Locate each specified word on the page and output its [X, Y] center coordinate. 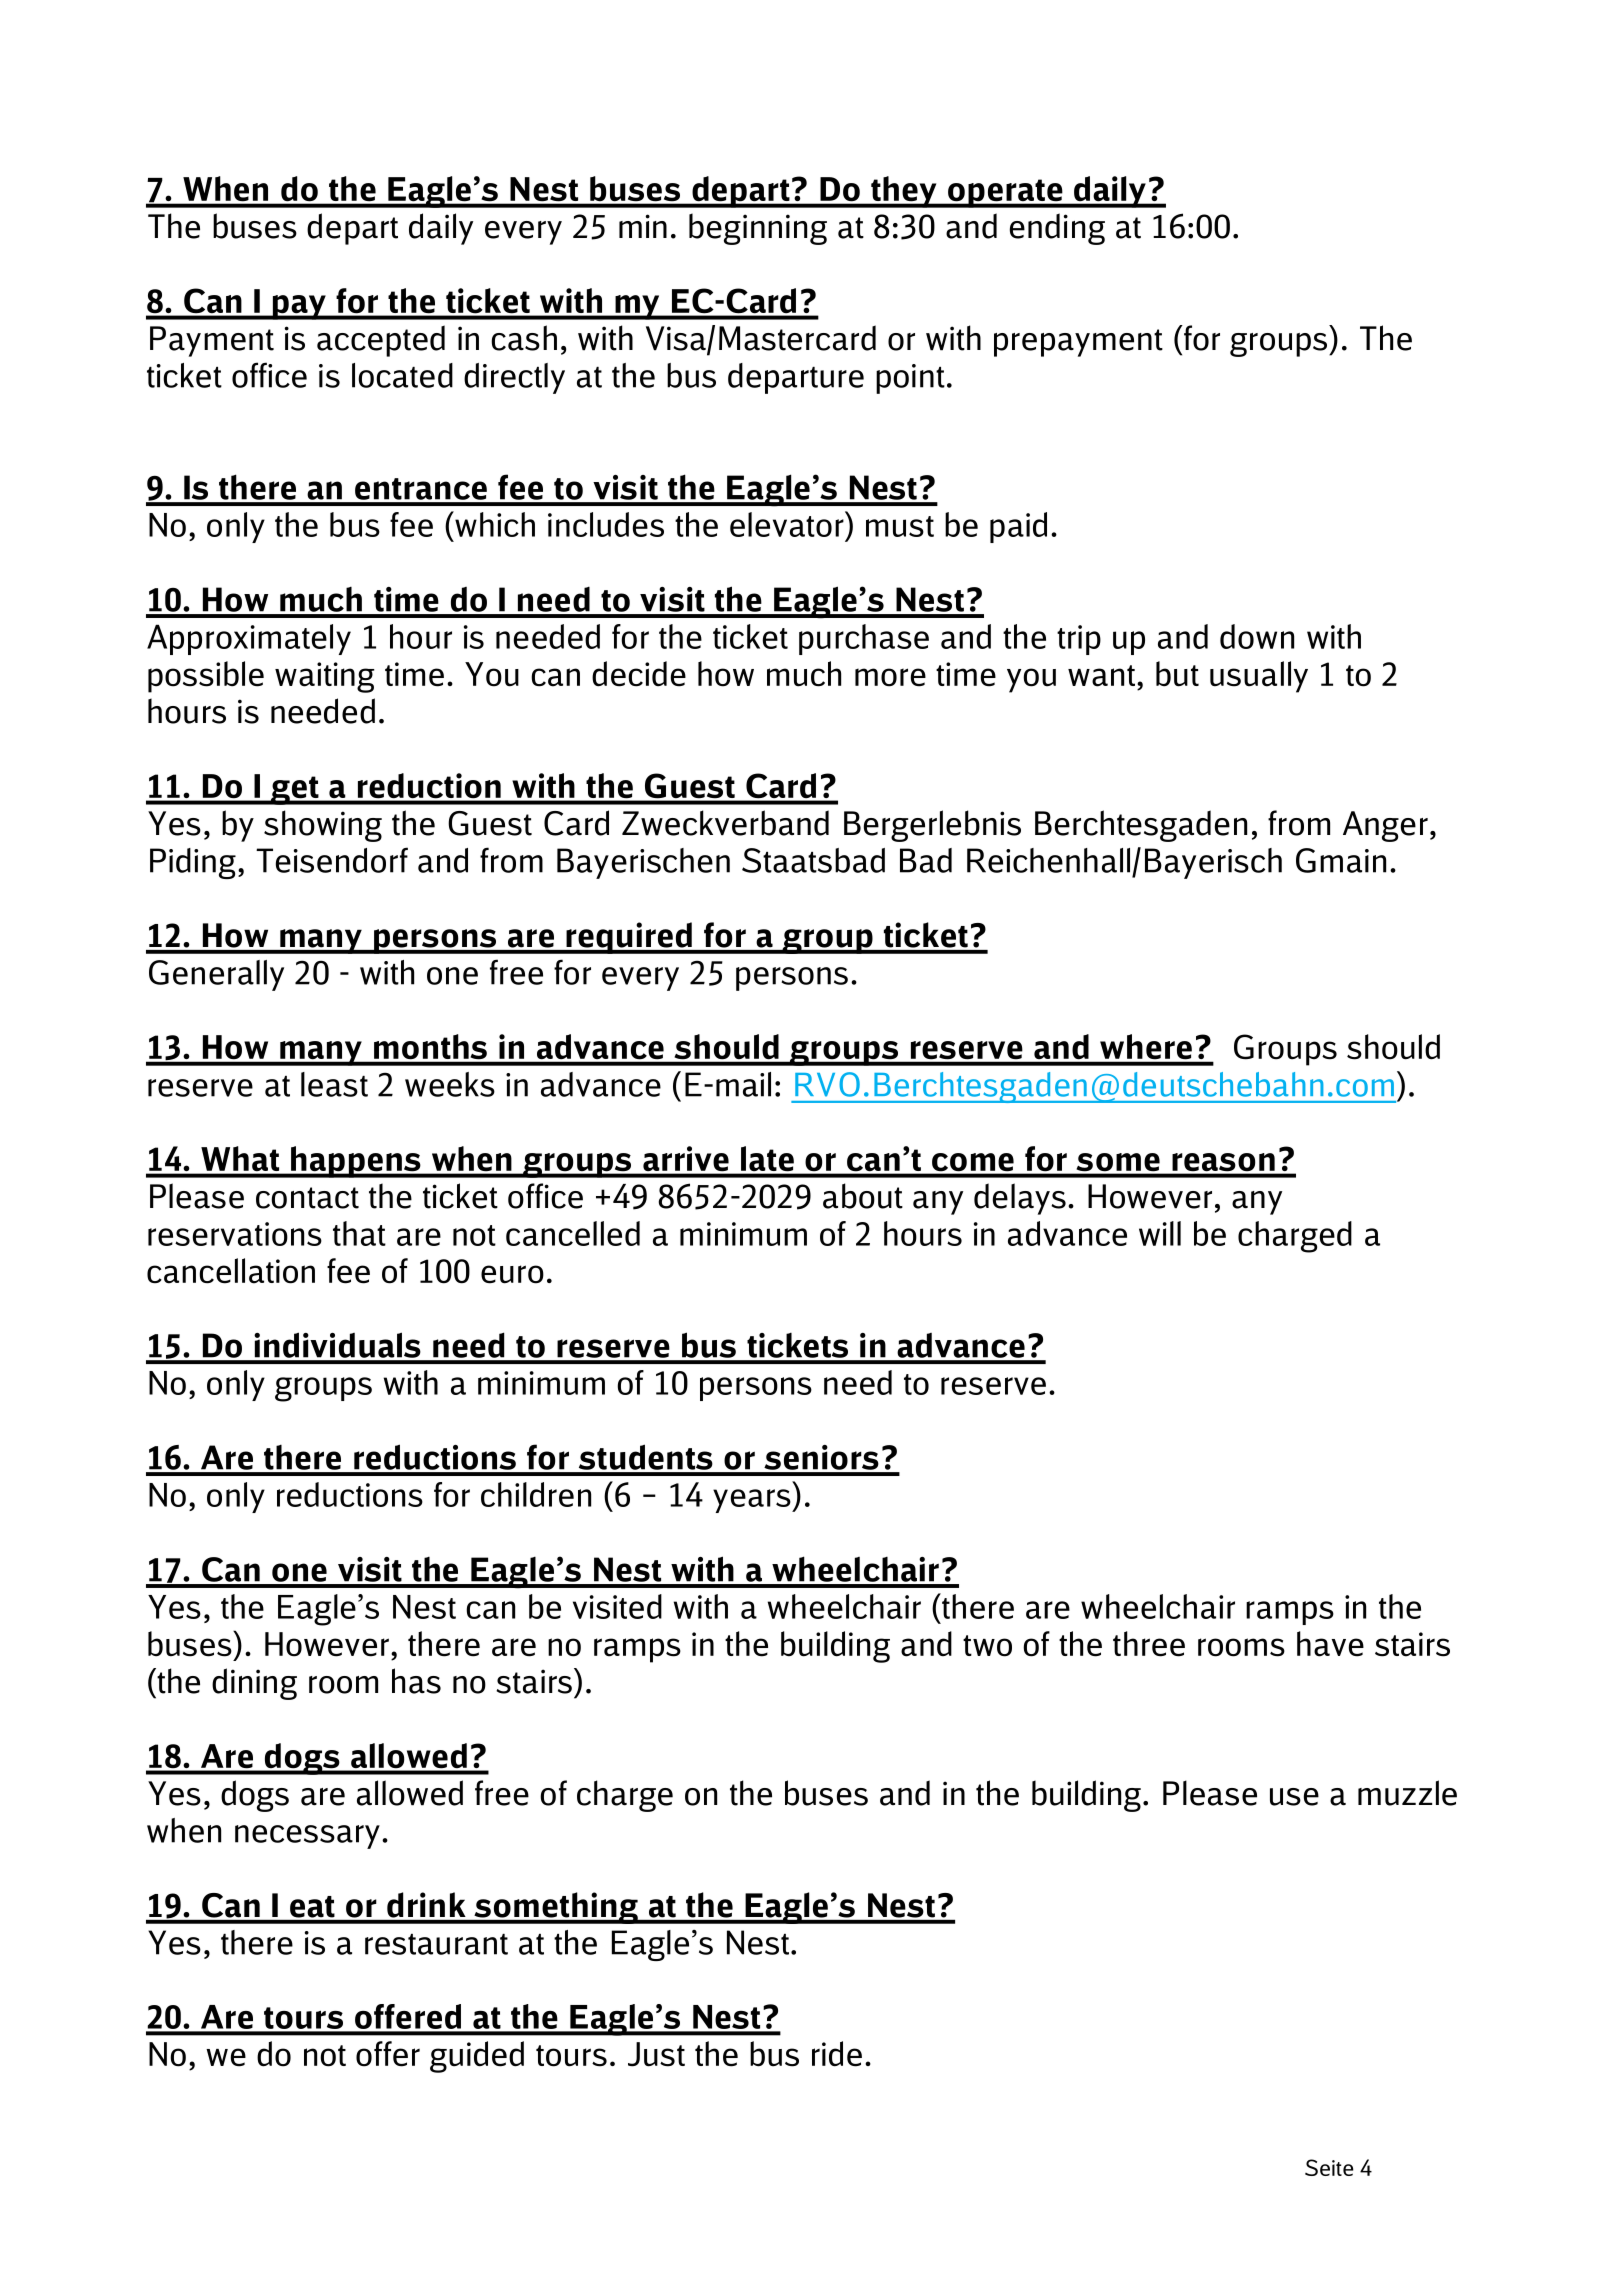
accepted [381, 341]
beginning [758, 229]
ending [1057, 229]
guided [477, 2057]
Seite [1329, 2167]
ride [837, 2054]
